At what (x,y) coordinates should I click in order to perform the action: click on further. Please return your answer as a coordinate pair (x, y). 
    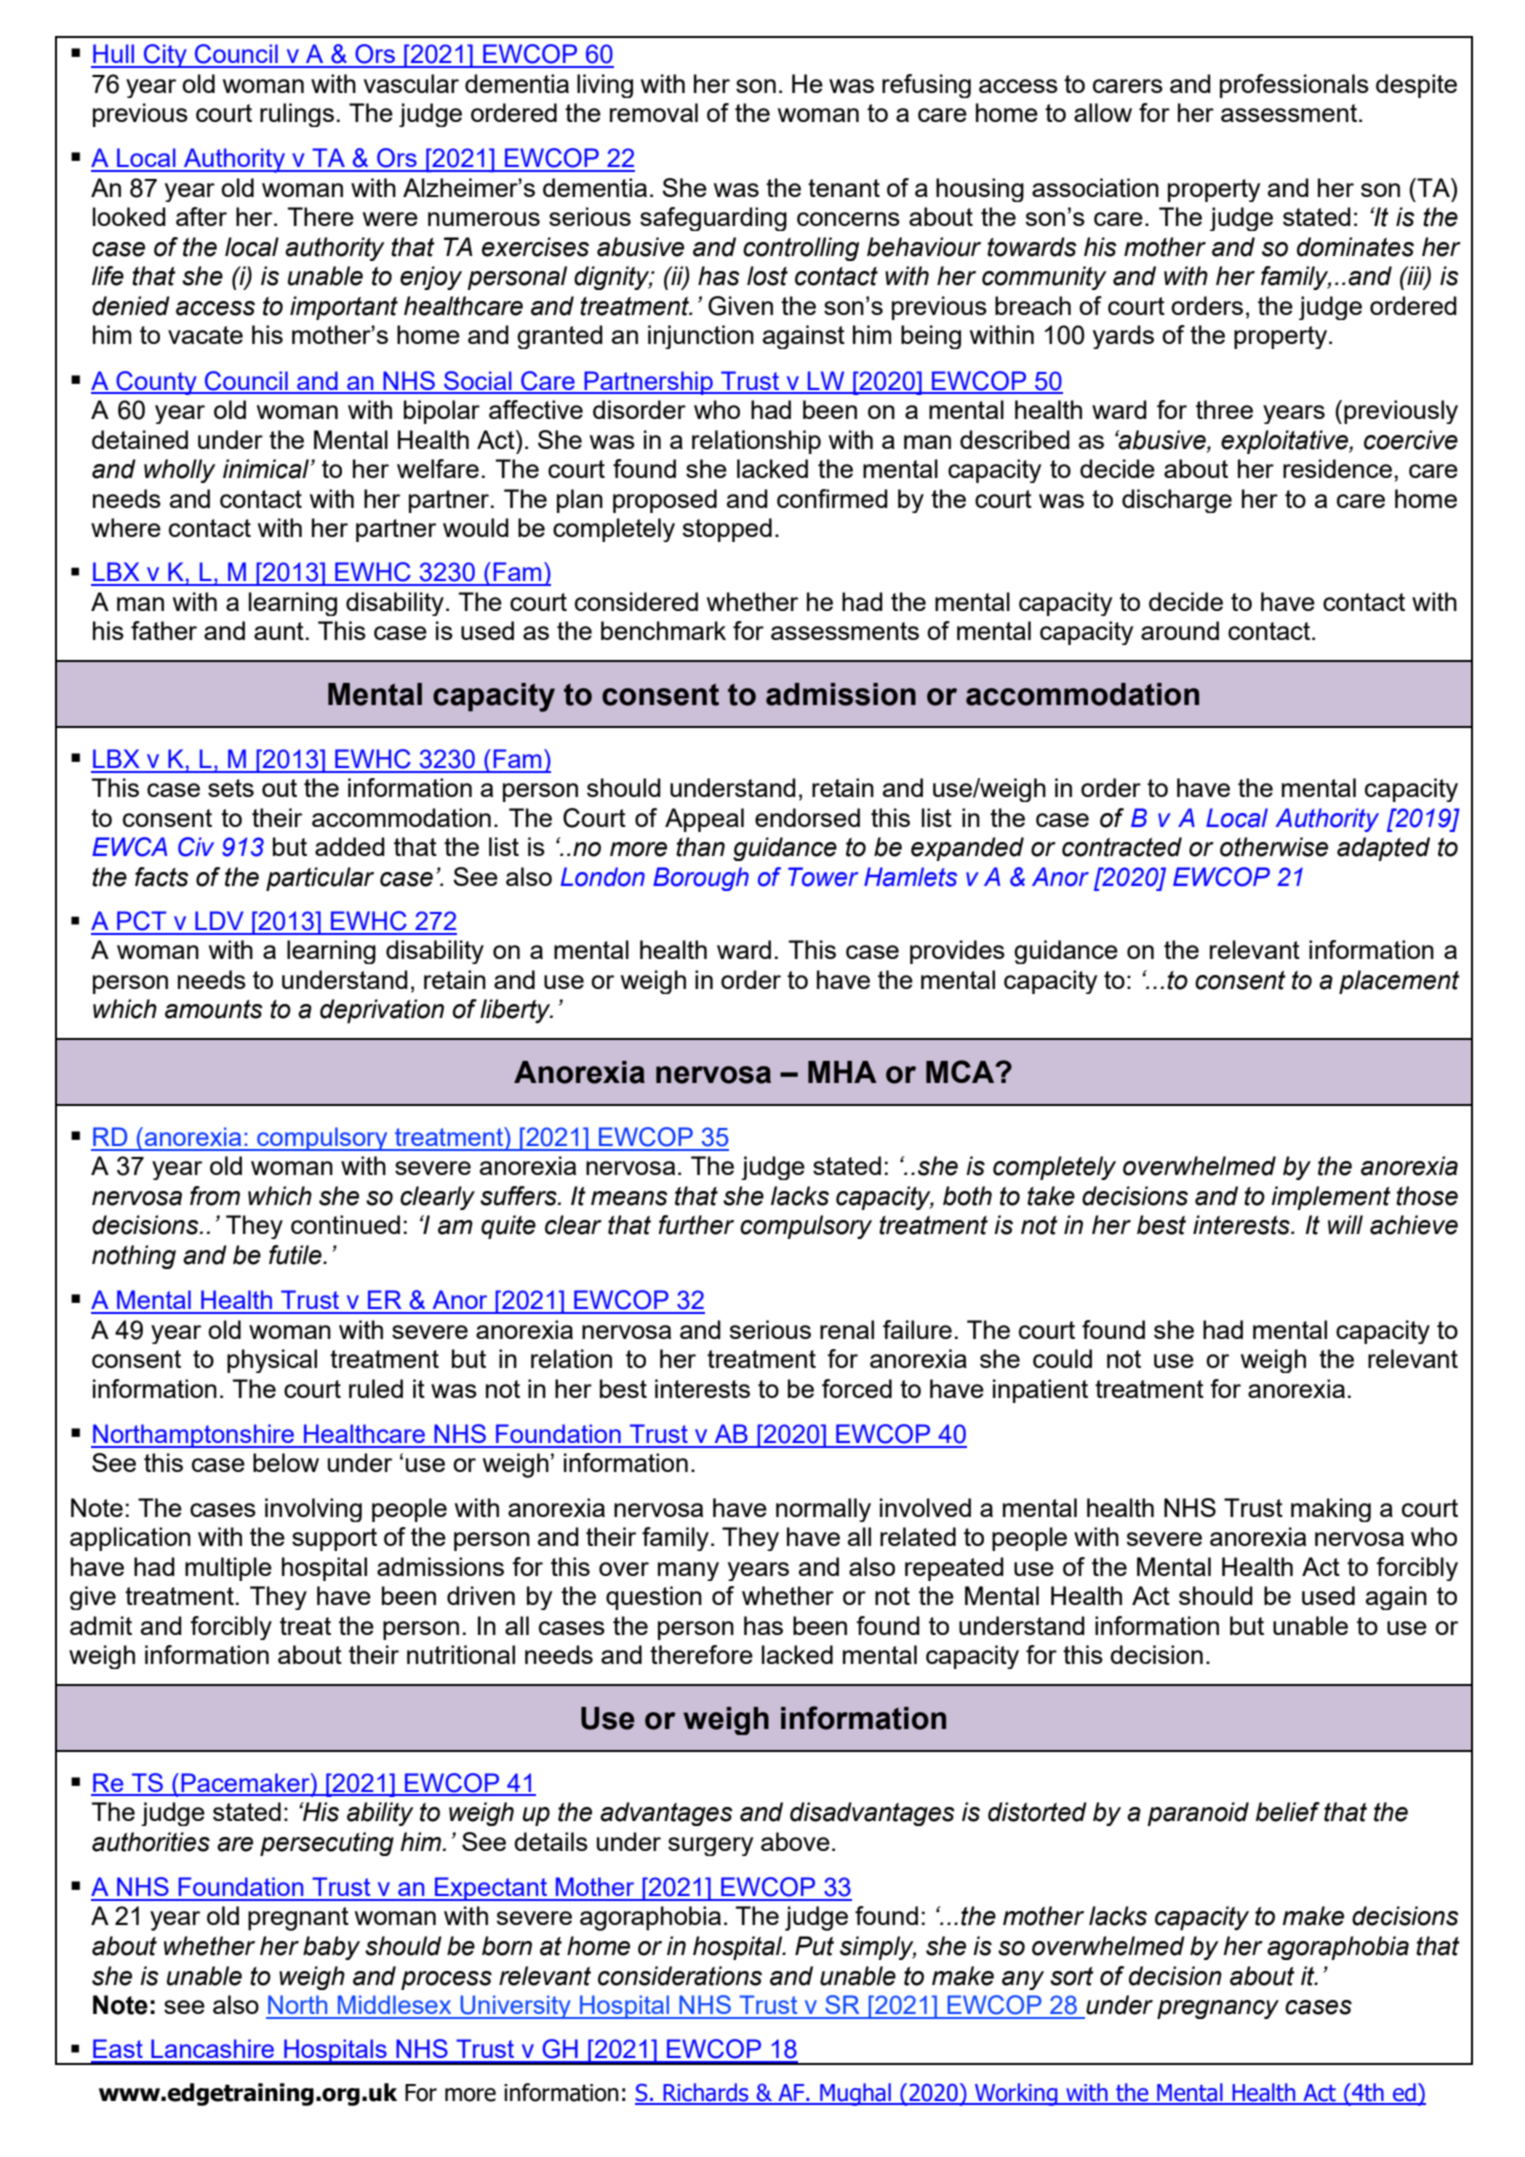
    Looking at the image, I should click on (696, 1225).
